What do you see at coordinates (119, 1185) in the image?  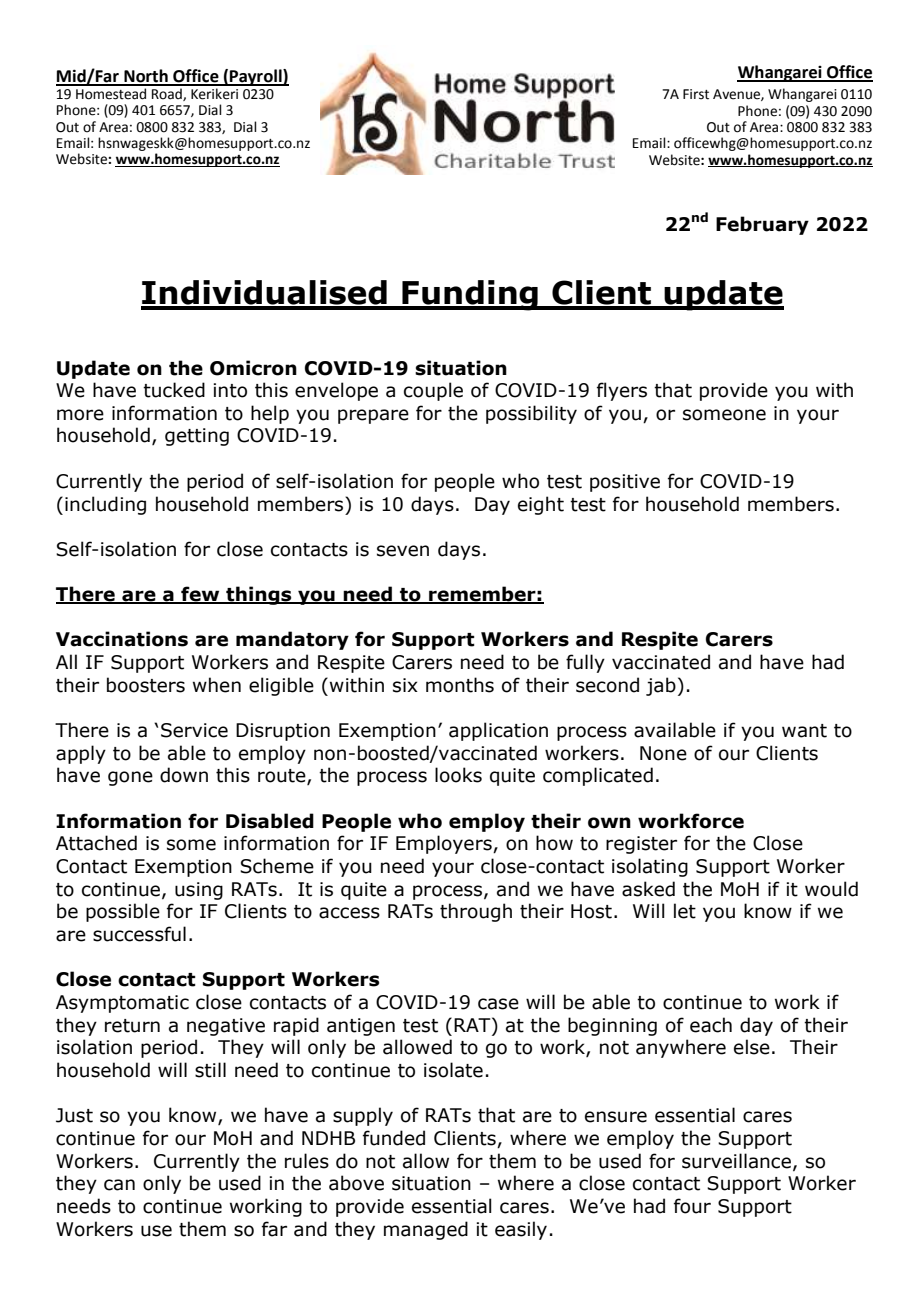 I see `can` at bounding box center [119, 1185].
